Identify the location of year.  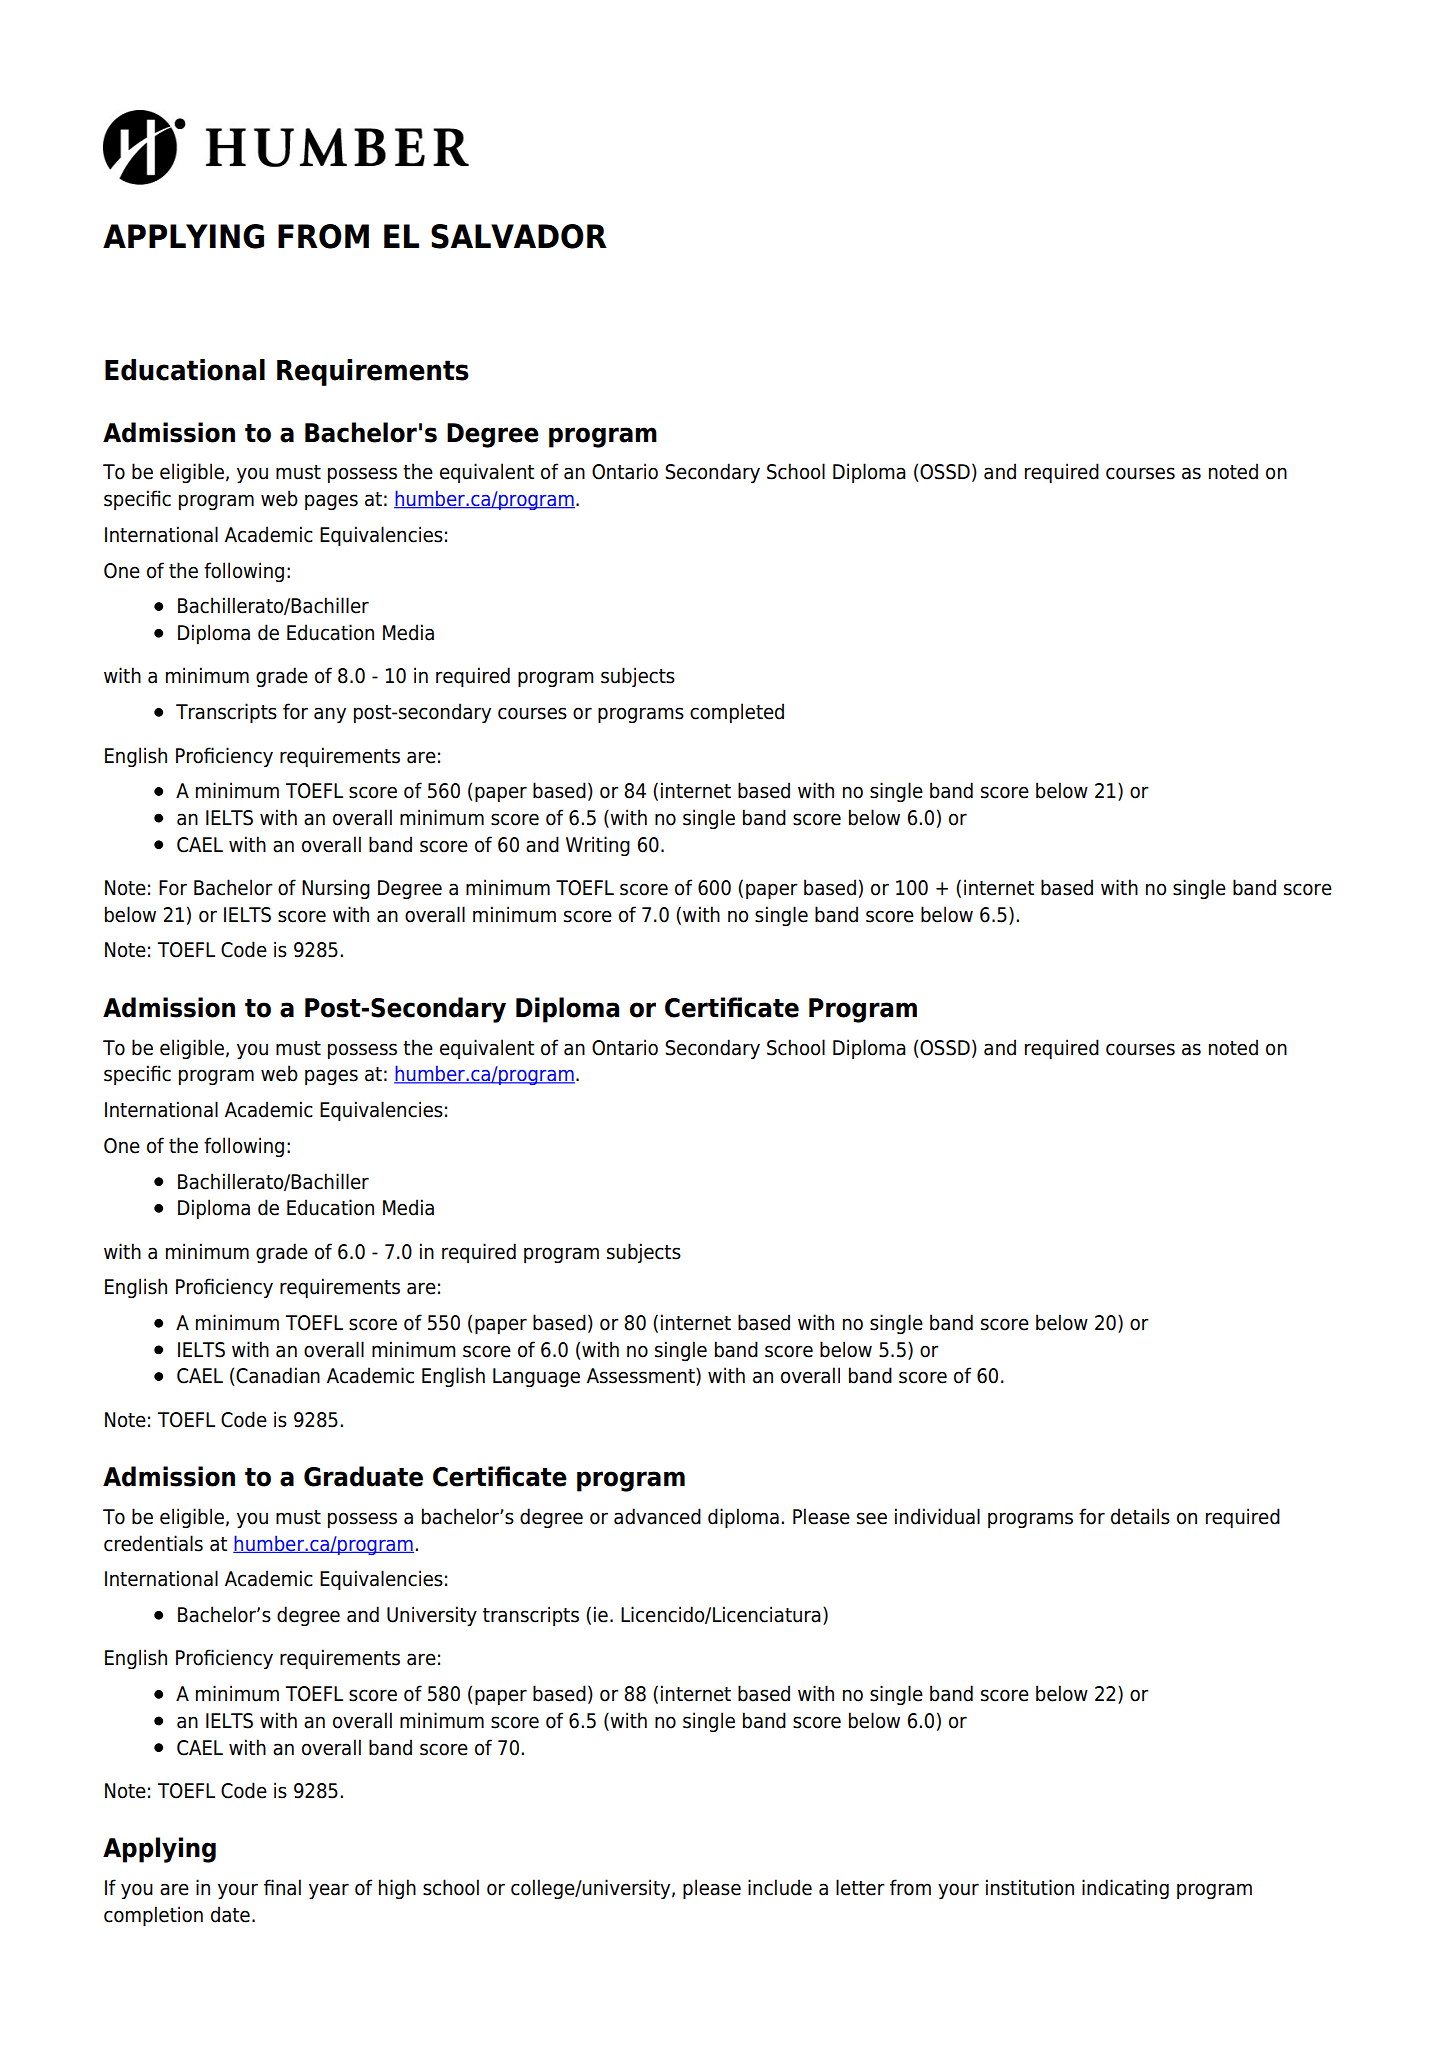
(329, 1891).
